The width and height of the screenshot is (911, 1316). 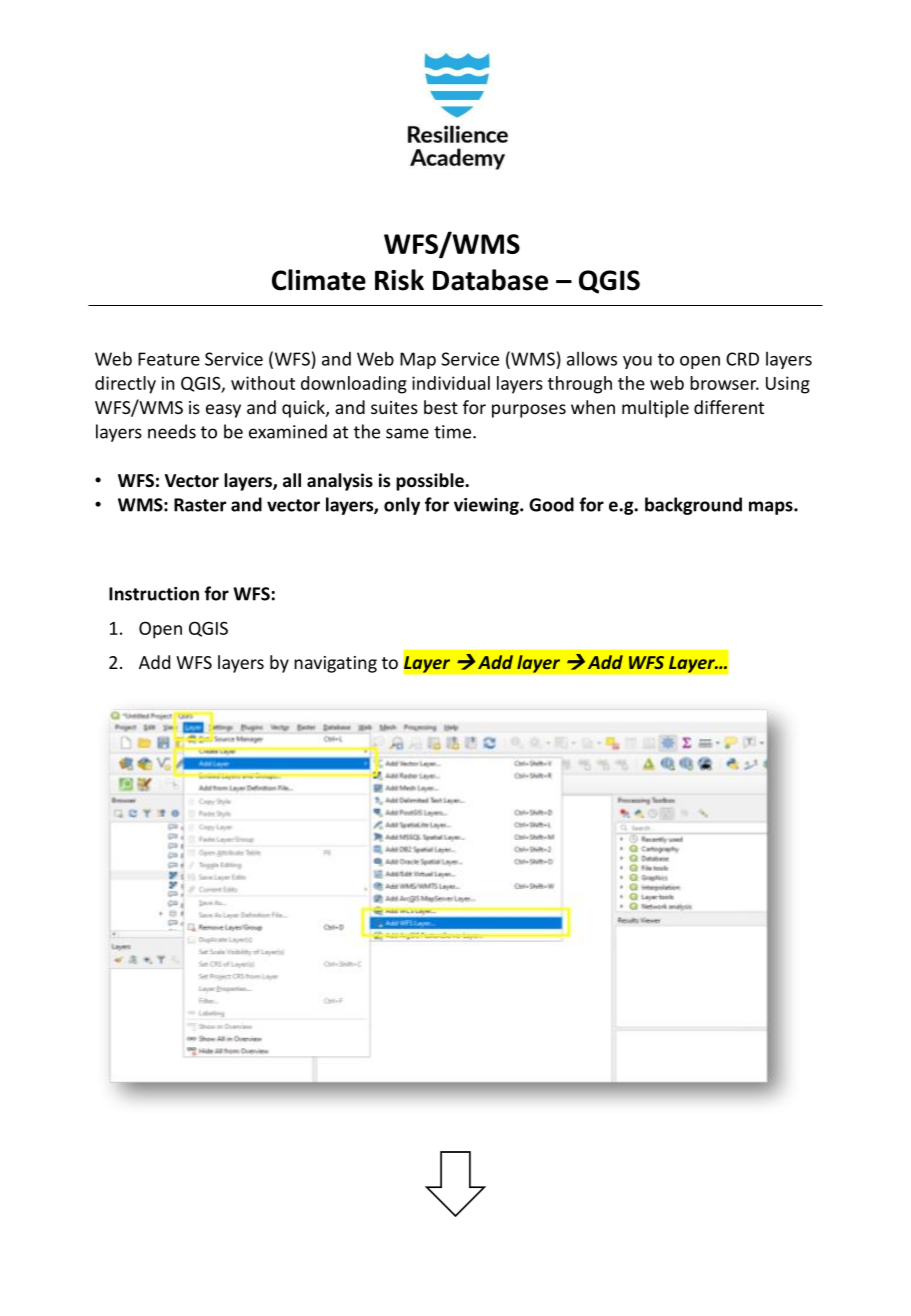 What do you see at coordinates (223, 411) in the screenshot?
I see `easy` at bounding box center [223, 411].
